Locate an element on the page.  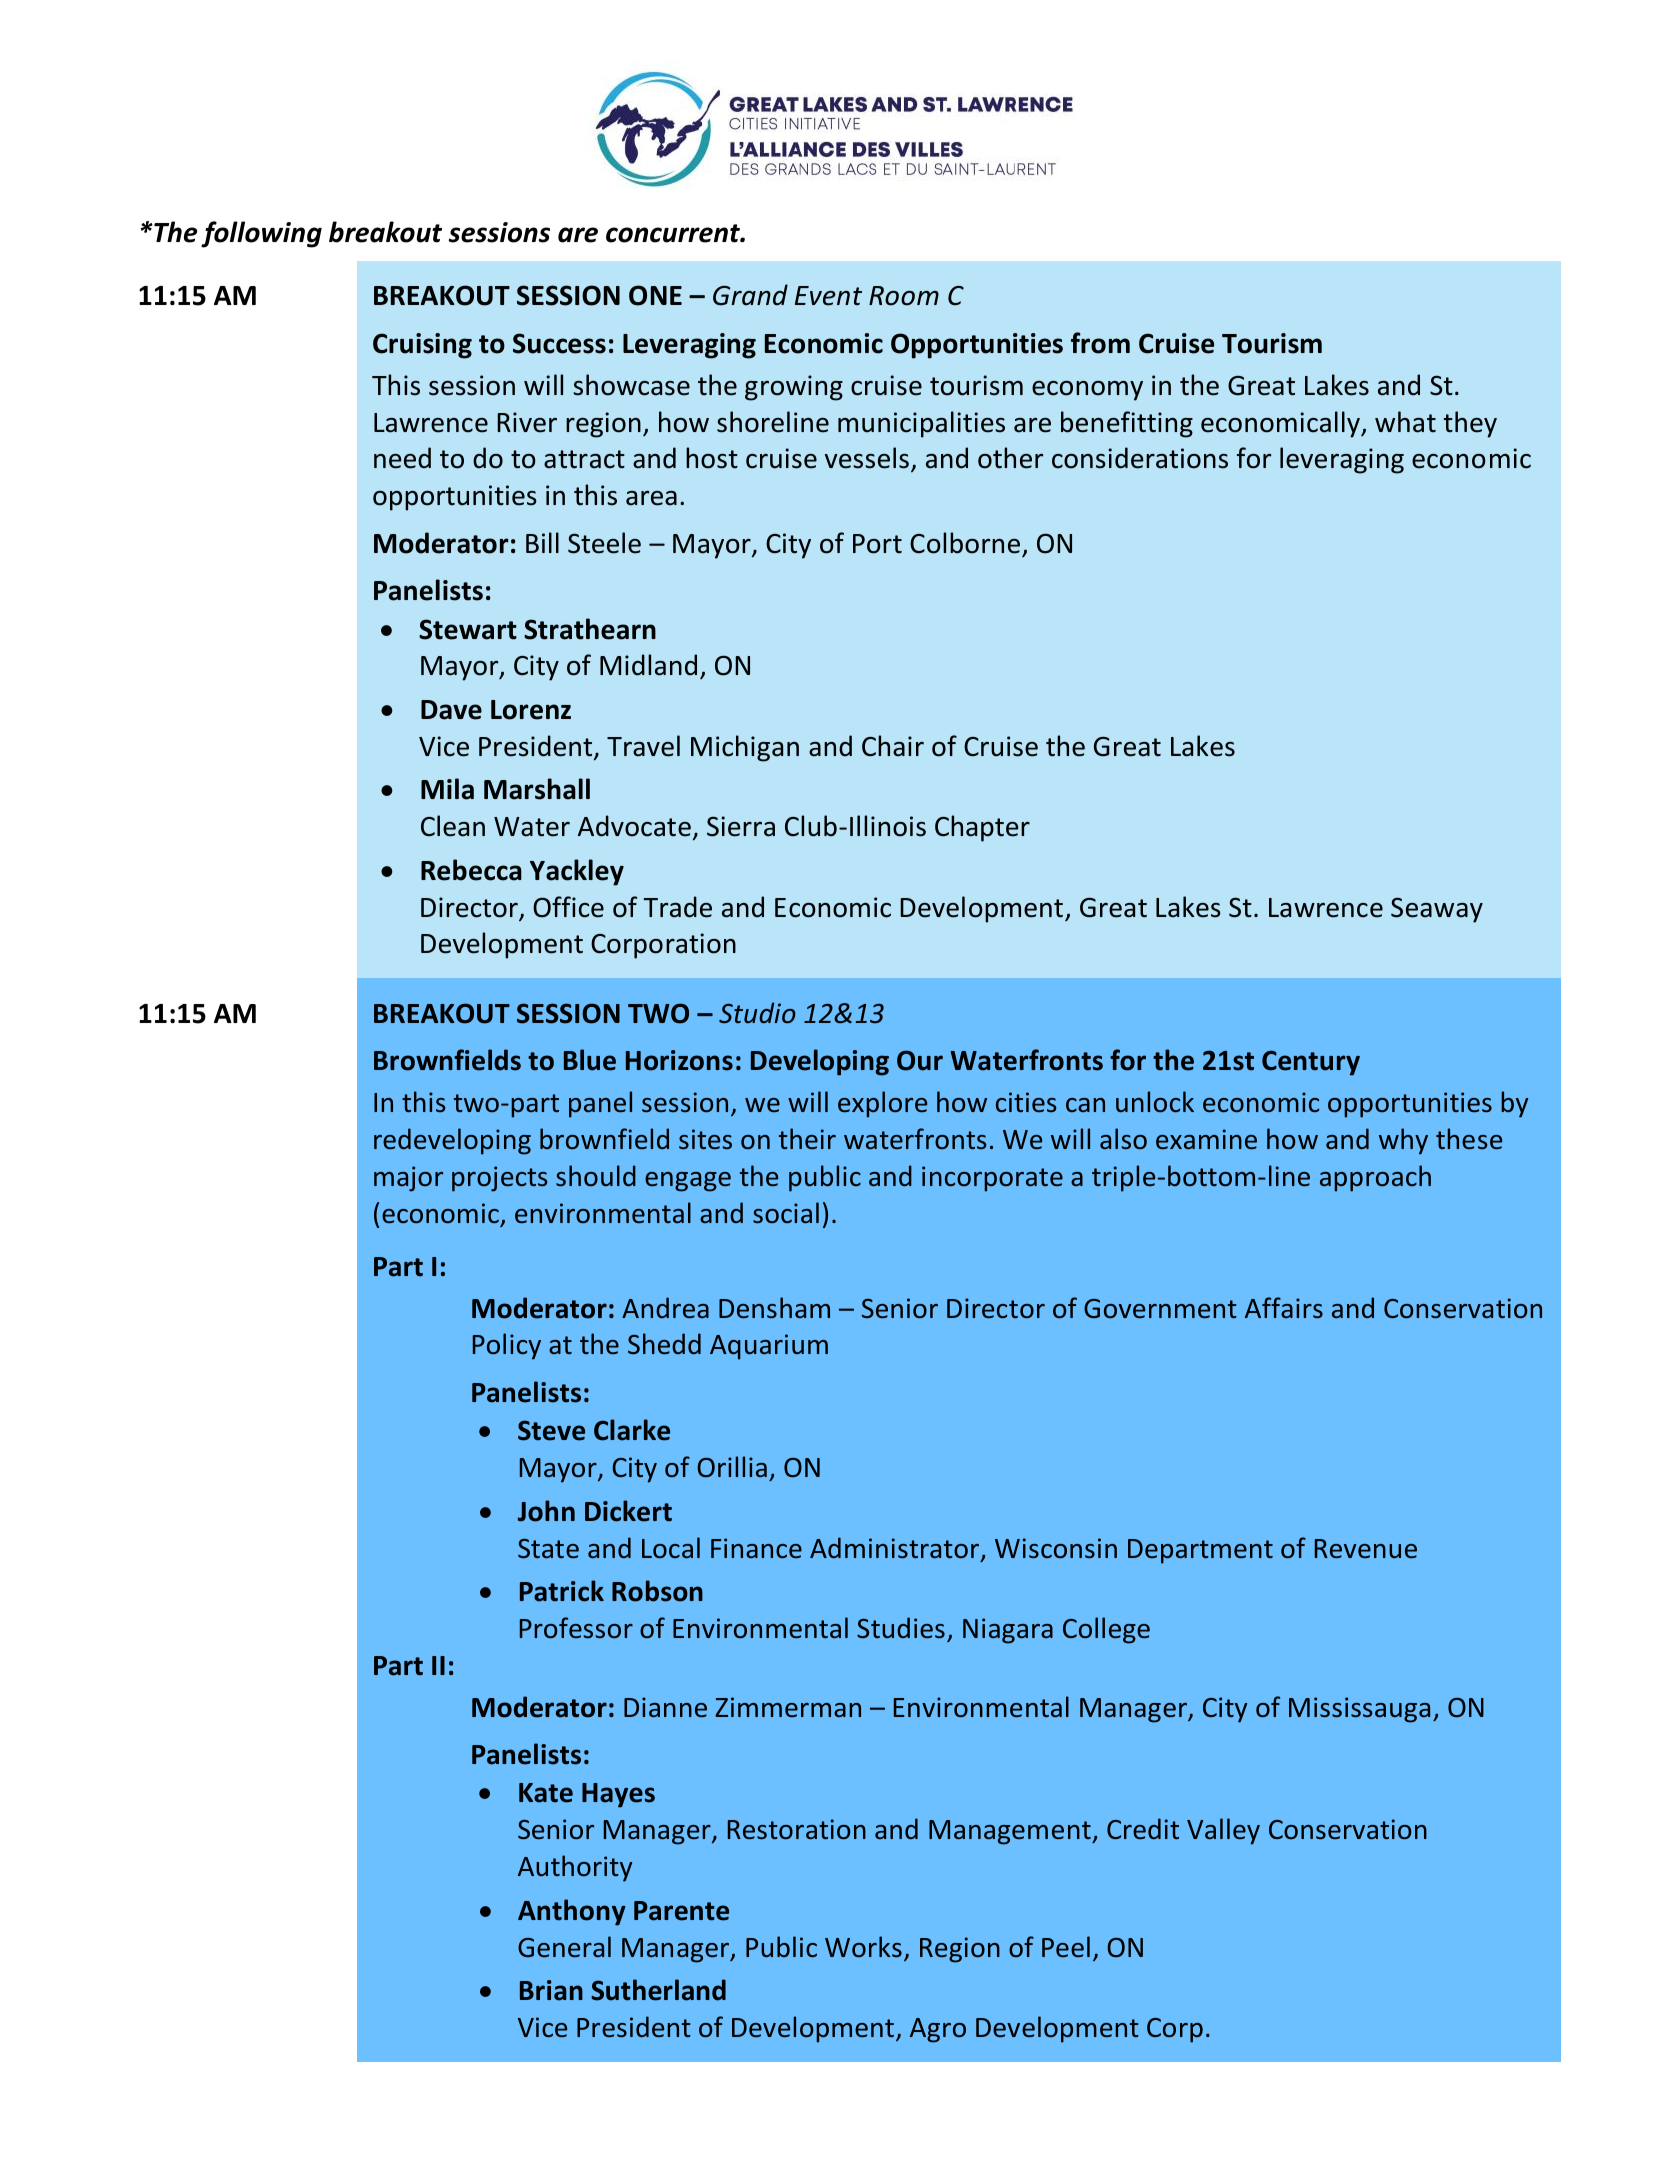
what is located at coordinates (1405, 422).
